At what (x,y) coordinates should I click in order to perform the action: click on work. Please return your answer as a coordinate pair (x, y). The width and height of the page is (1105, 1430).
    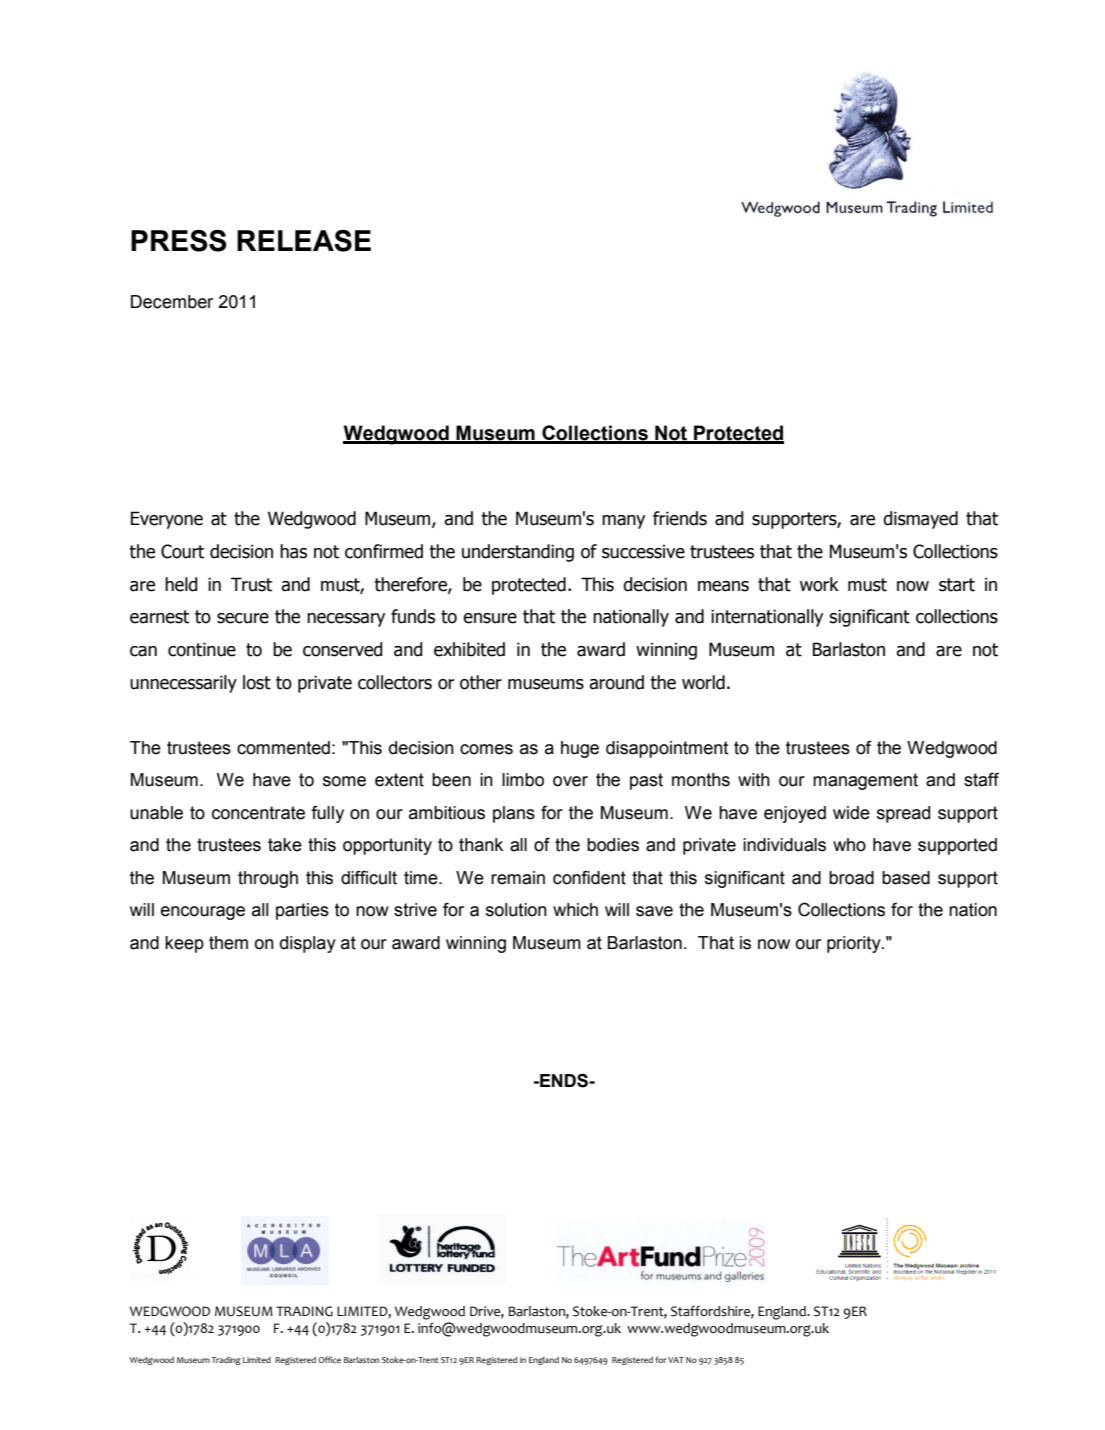
    Looking at the image, I should click on (819, 584).
